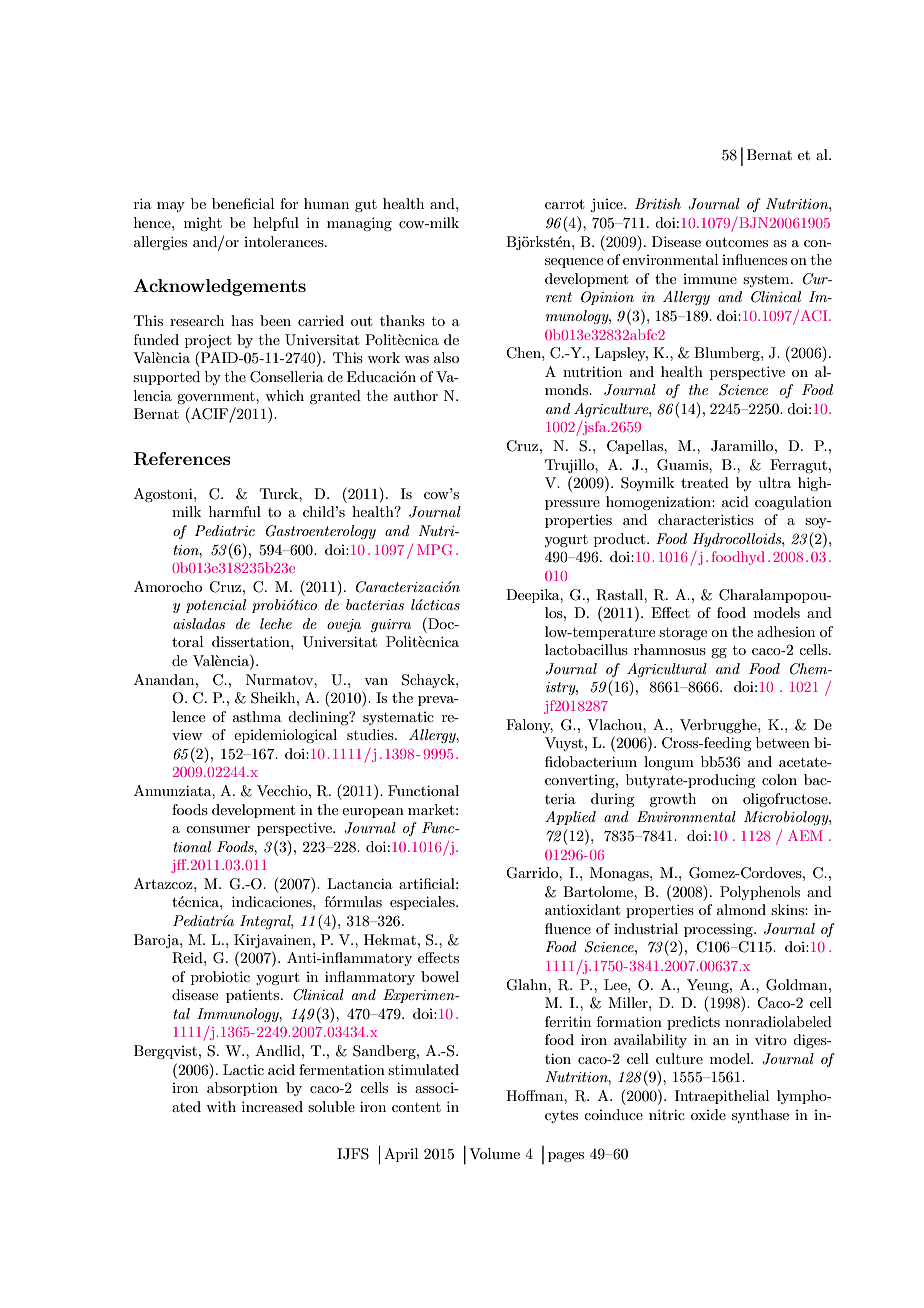 The width and height of the page is (924, 1308). I want to click on consumer, so click(218, 829).
